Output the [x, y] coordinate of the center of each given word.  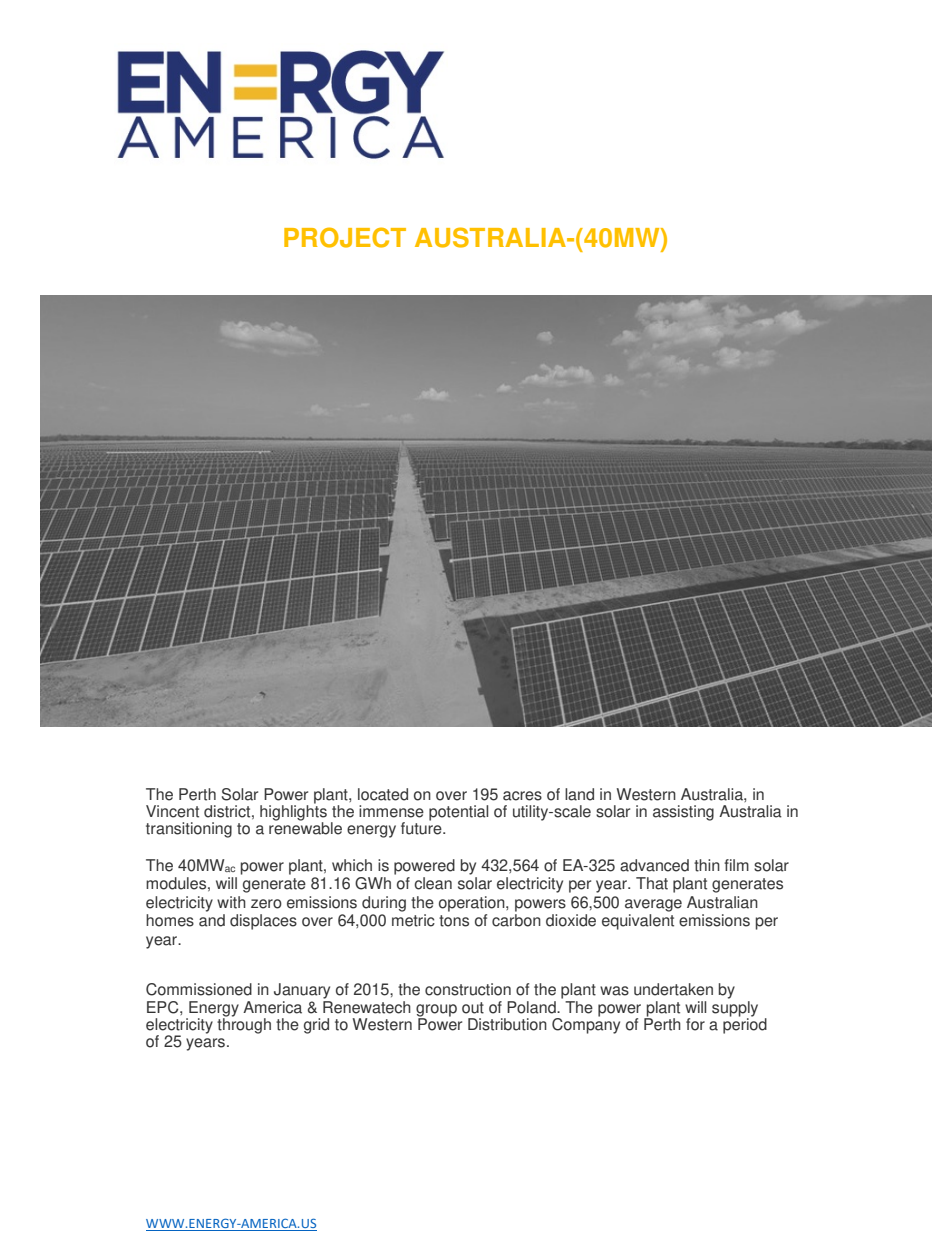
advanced [654, 865]
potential [458, 813]
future [422, 827]
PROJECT [345, 237]
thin [707, 865]
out [473, 1008]
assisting [683, 813]
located [383, 794]
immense [391, 811]
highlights [293, 813]
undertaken [673, 989]
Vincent [172, 811]
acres [522, 796]
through [244, 1025]
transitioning [189, 830]
